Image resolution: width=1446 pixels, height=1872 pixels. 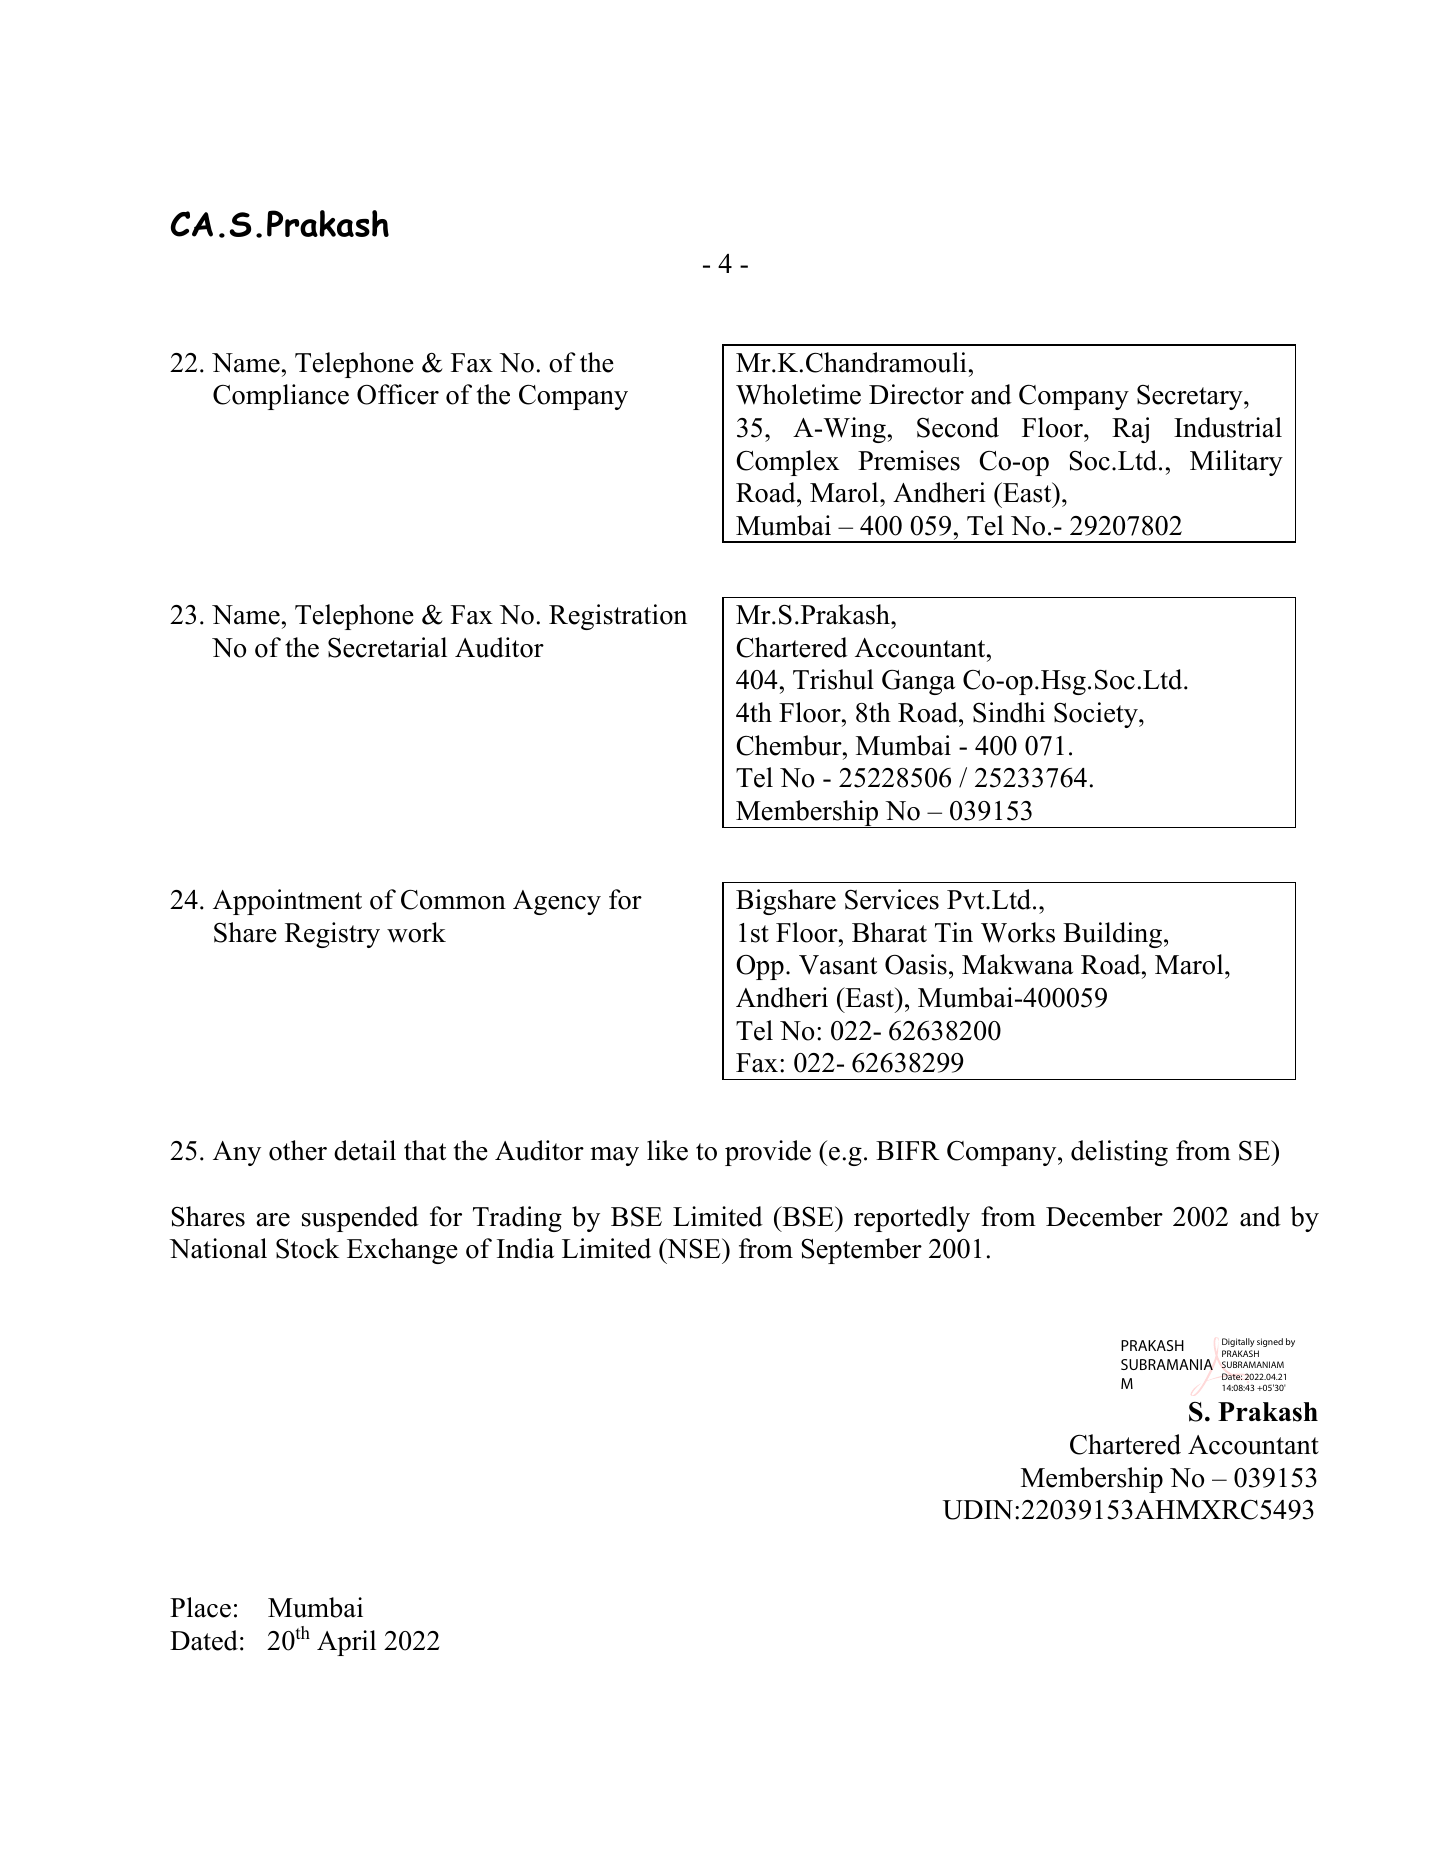 What do you see at coordinates (760, 967) in the document?
I see `Opp` at bounding box center [760, 967].
